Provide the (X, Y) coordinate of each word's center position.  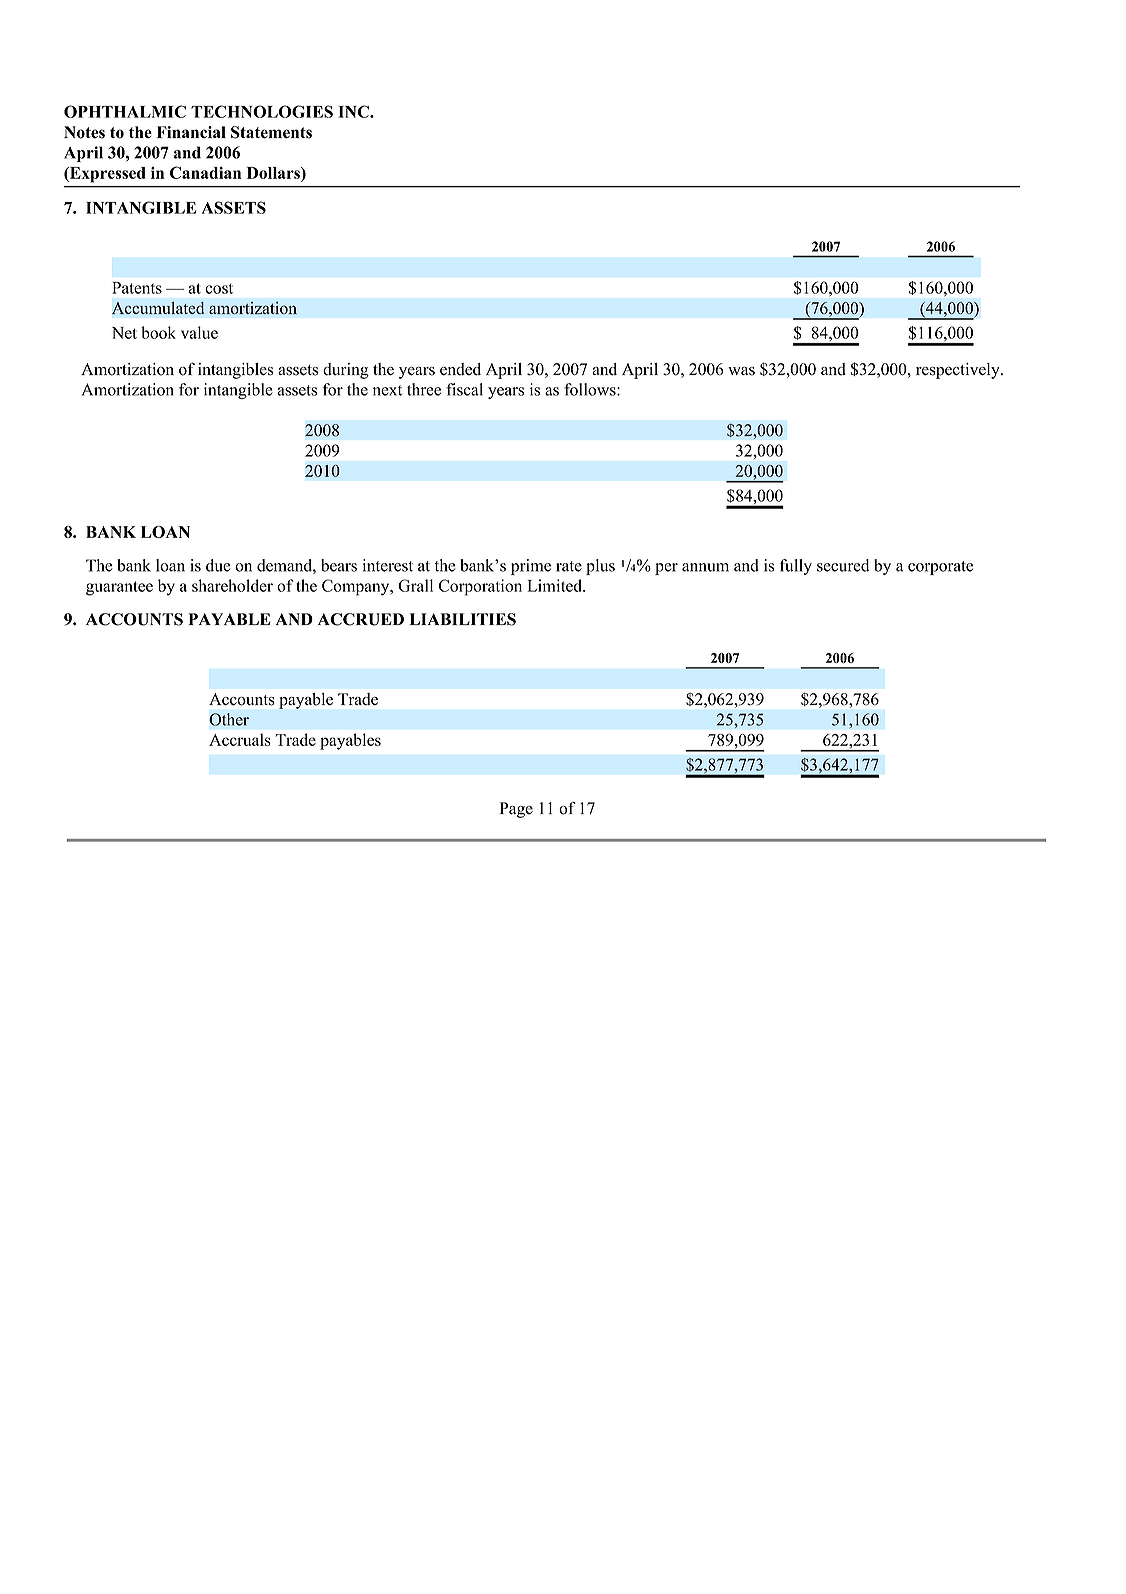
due (218, 565)
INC (355, 111)
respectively (959, 371)
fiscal (464, 389)
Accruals (240, 739)
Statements (271, 132)
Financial (191, 132)
